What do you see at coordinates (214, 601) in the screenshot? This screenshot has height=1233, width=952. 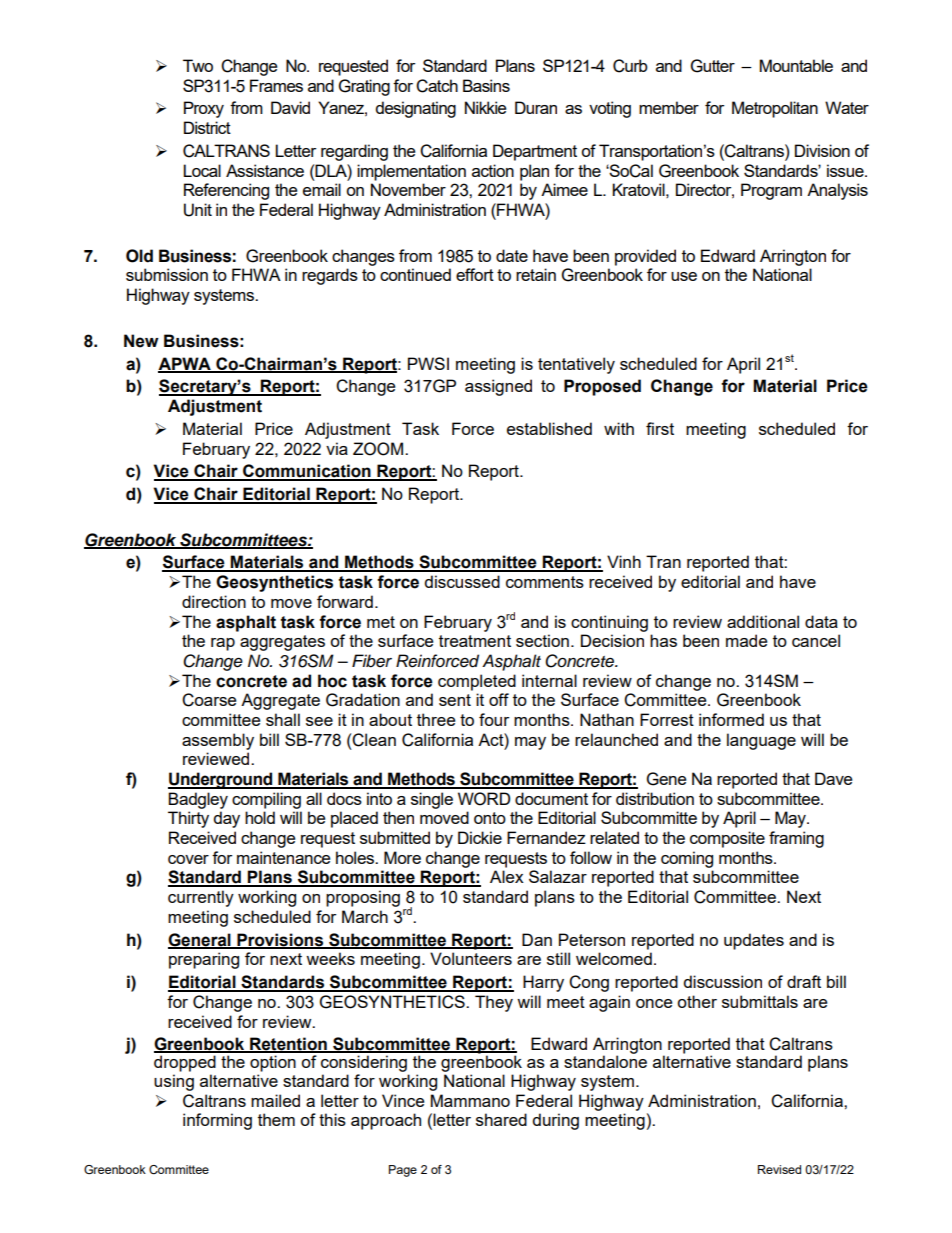 I see `direction` at bounding box center [214, 601].
